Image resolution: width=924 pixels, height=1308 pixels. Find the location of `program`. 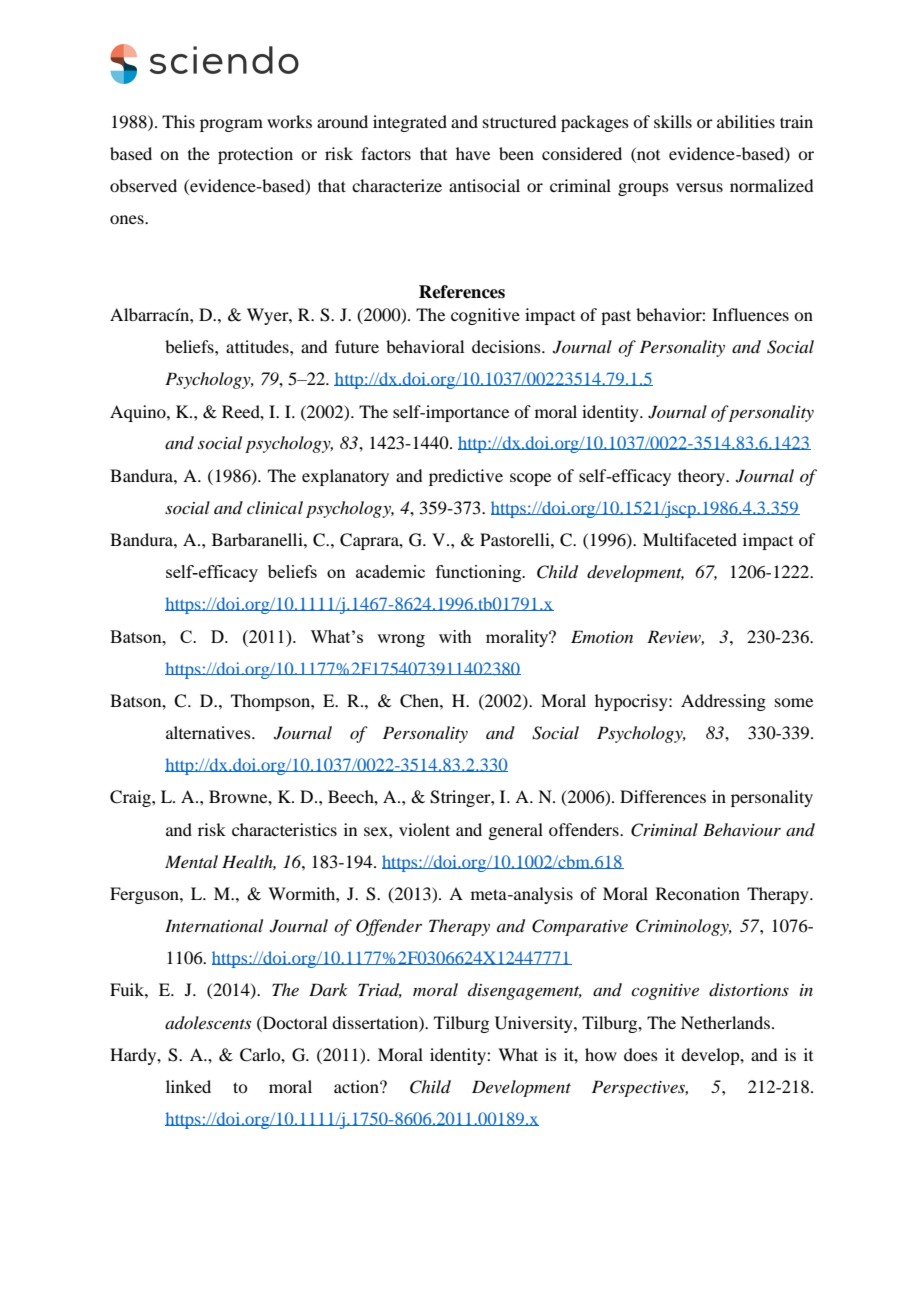

program is located at coordinates (231, 125).
